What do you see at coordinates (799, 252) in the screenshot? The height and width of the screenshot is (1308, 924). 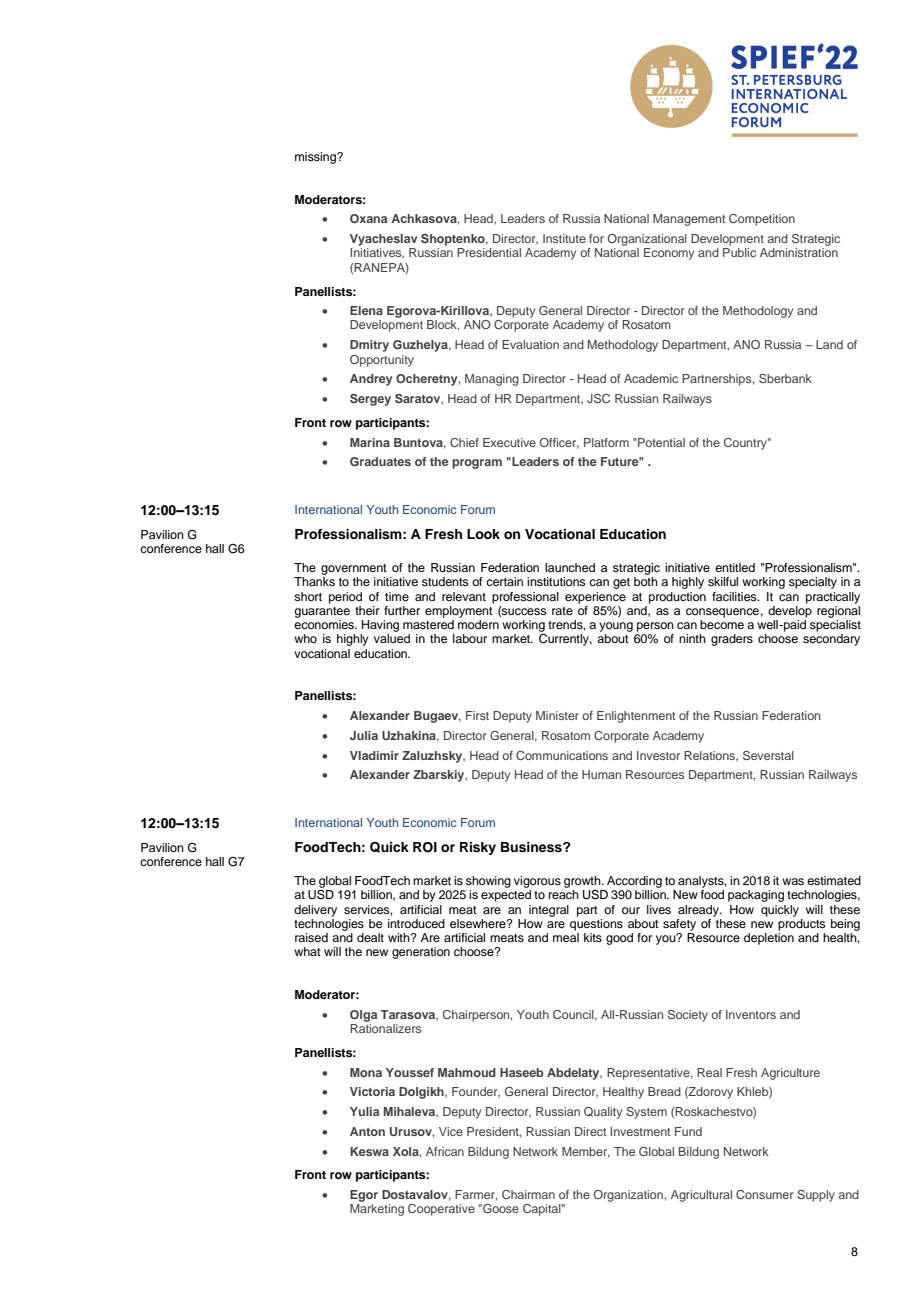 I see `Administration` at bounding box center [799, 252].
